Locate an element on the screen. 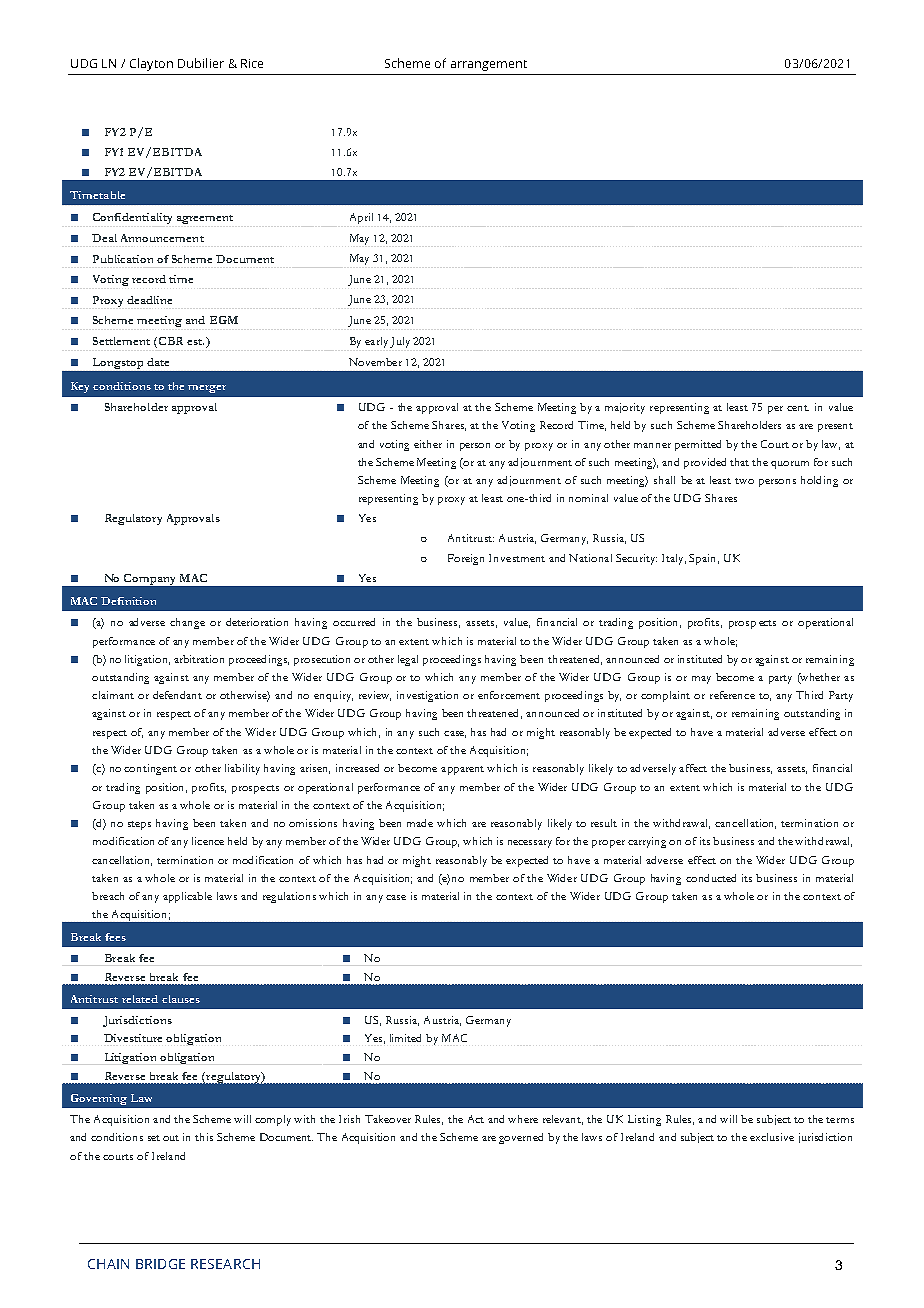  cent is located at coordinates (798, 408).
